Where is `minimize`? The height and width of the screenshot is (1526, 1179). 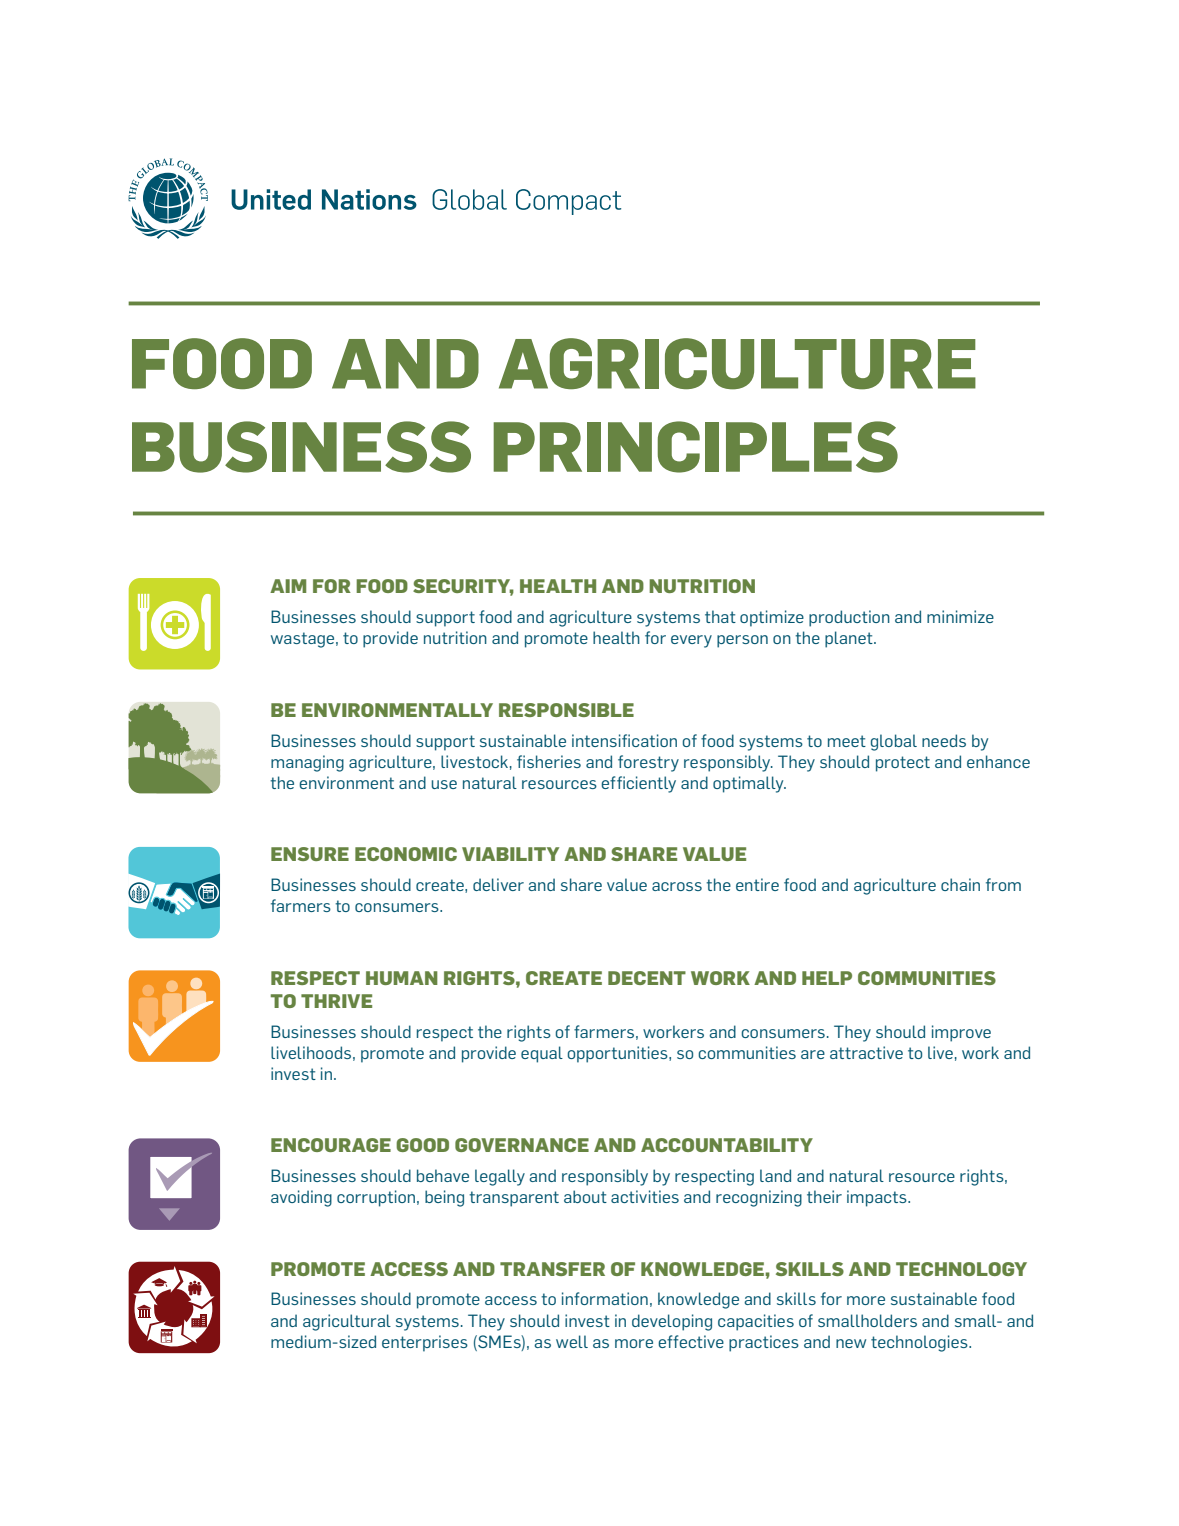 minimize is located at coordinates (960, 616).
